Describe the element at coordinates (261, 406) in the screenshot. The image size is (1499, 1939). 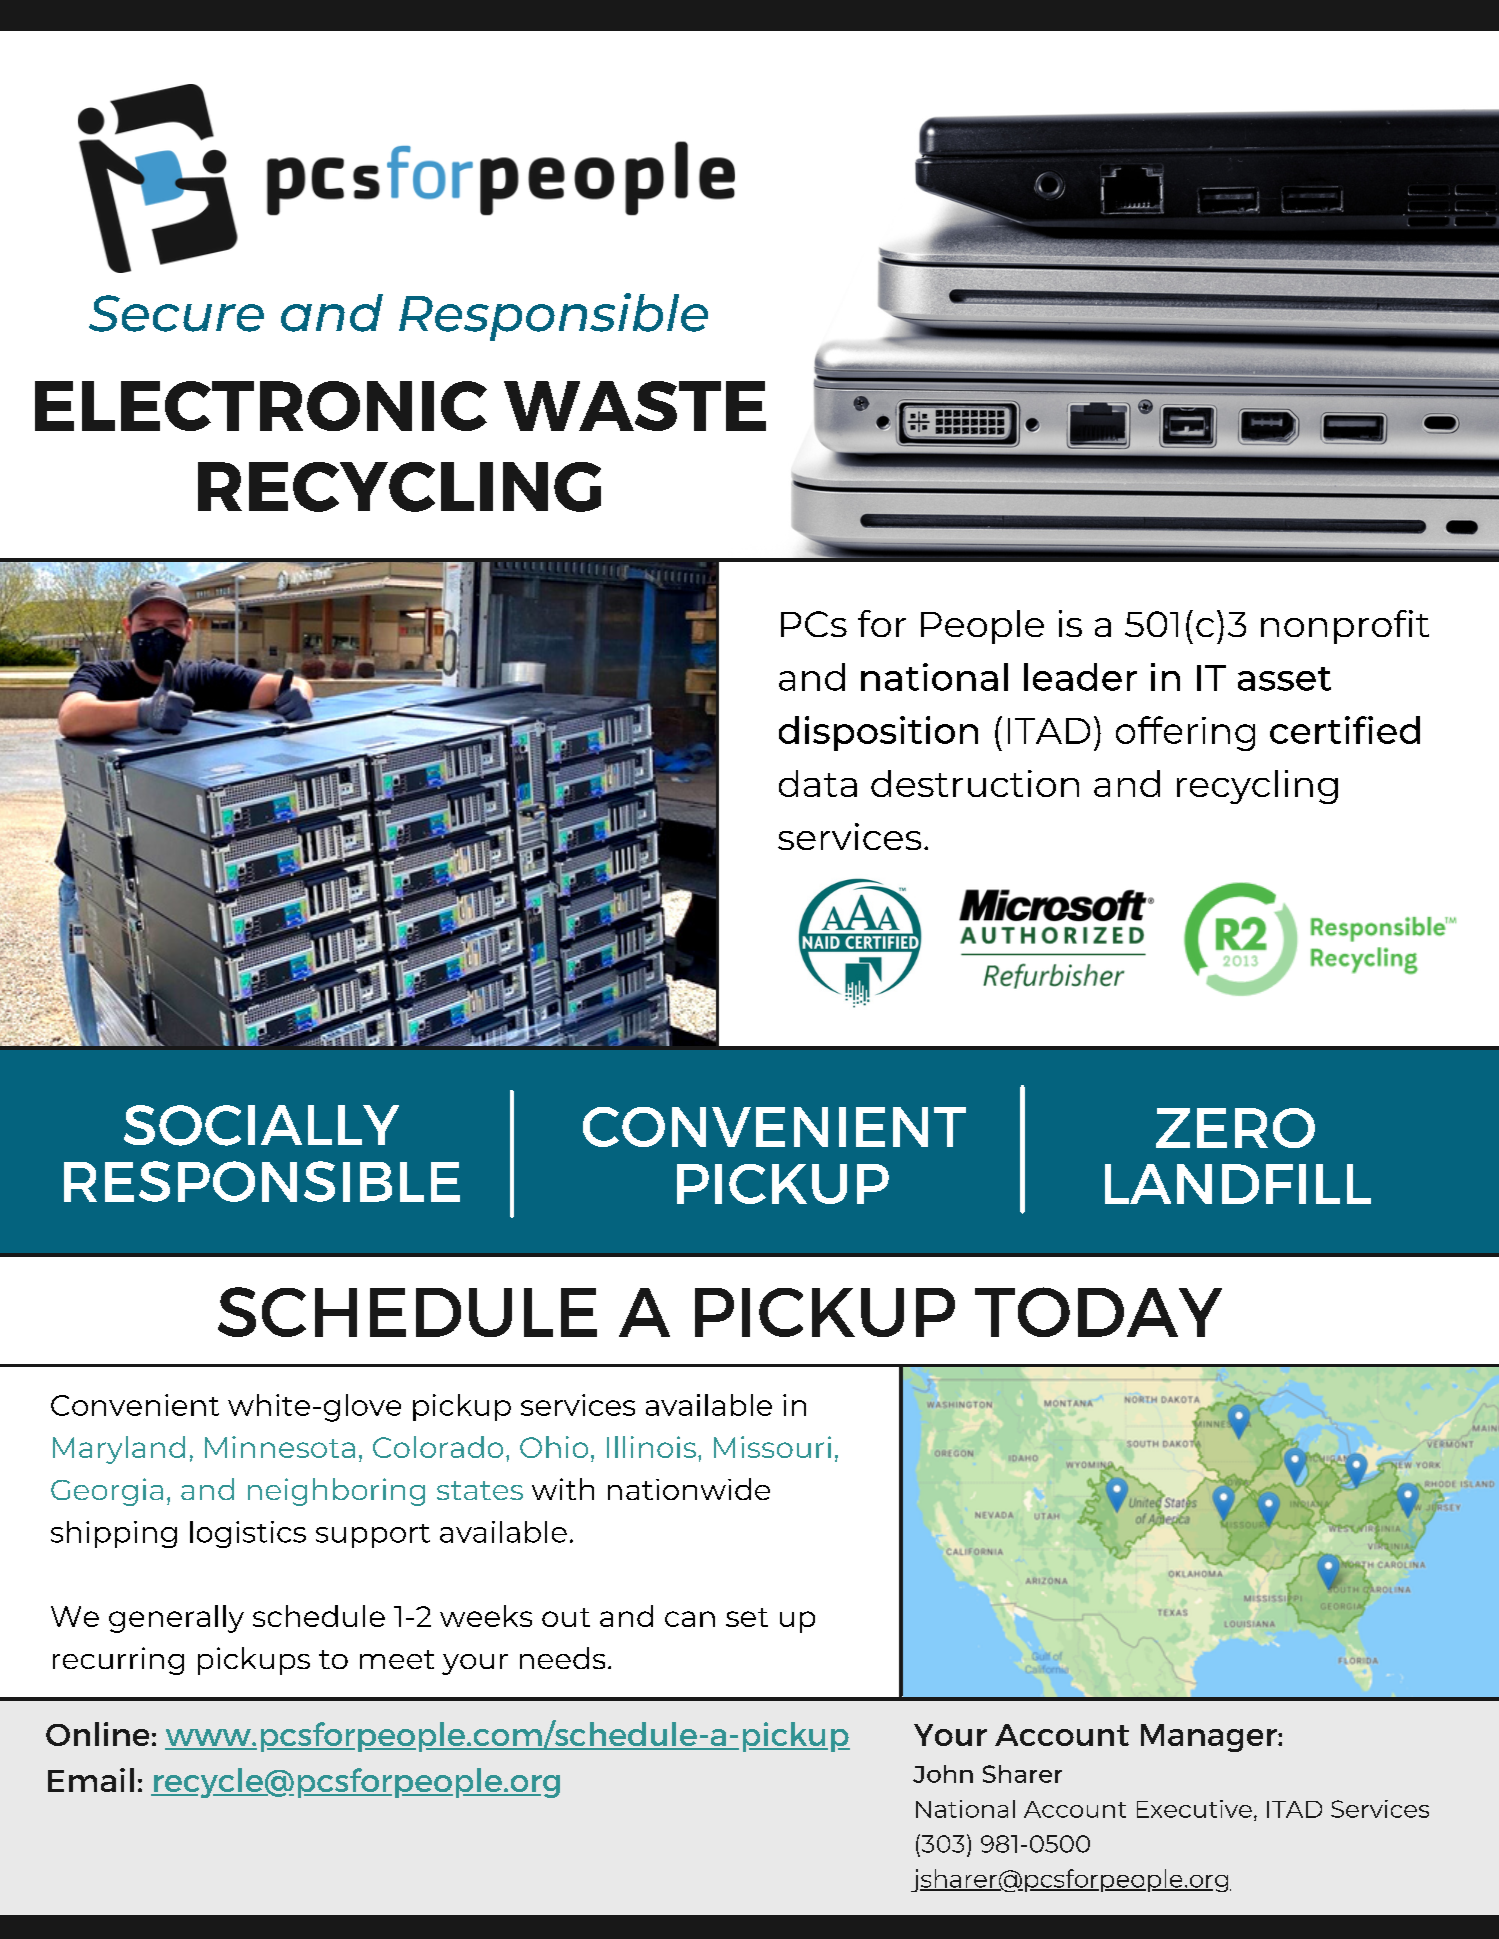
I see `ELECTRONIC` at that location.
